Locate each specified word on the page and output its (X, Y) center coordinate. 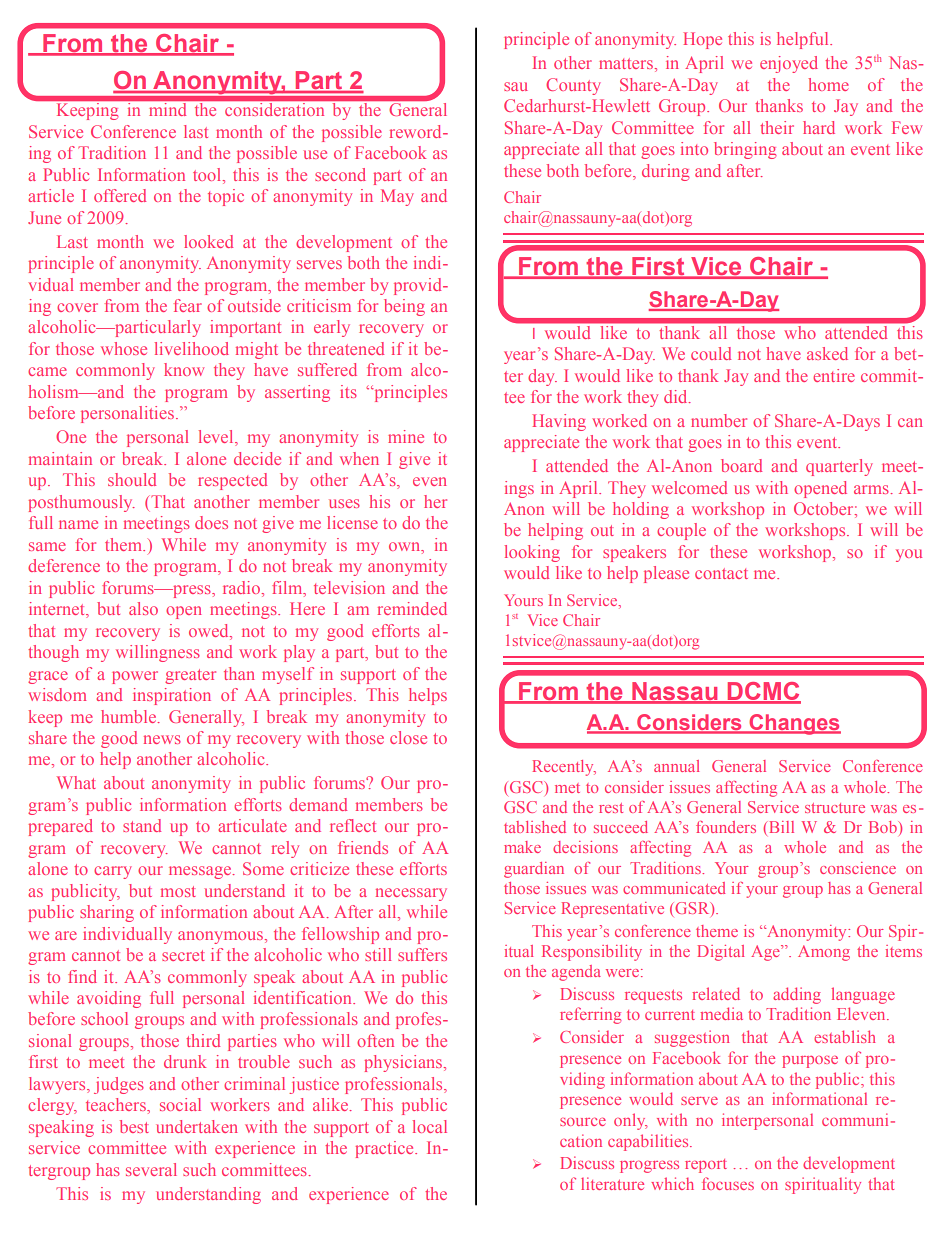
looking (532, 553)
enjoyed (789, 64)
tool (208, 176)
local (430, 1126)
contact (721, 573)
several (151, 1169)
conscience (858, 868)
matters (627, 63)
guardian (534, 870)
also (143, 608)
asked (827, 353)
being (404, 307)
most (178, 891)
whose (124, 348)
